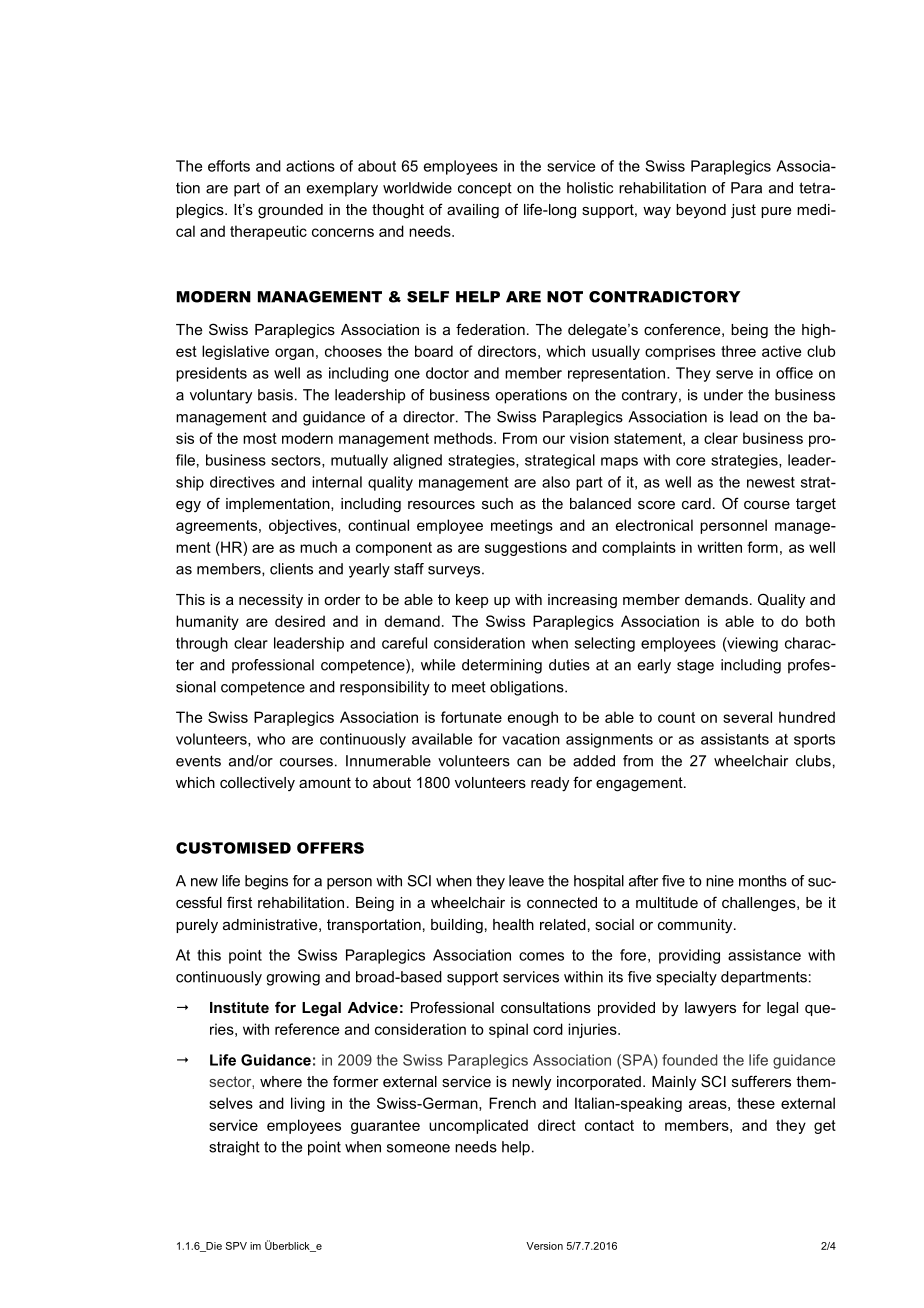 This page has width=924, height=1308. Describe the element at coordinates (747, 717) in the page. I see `several` at that location.
